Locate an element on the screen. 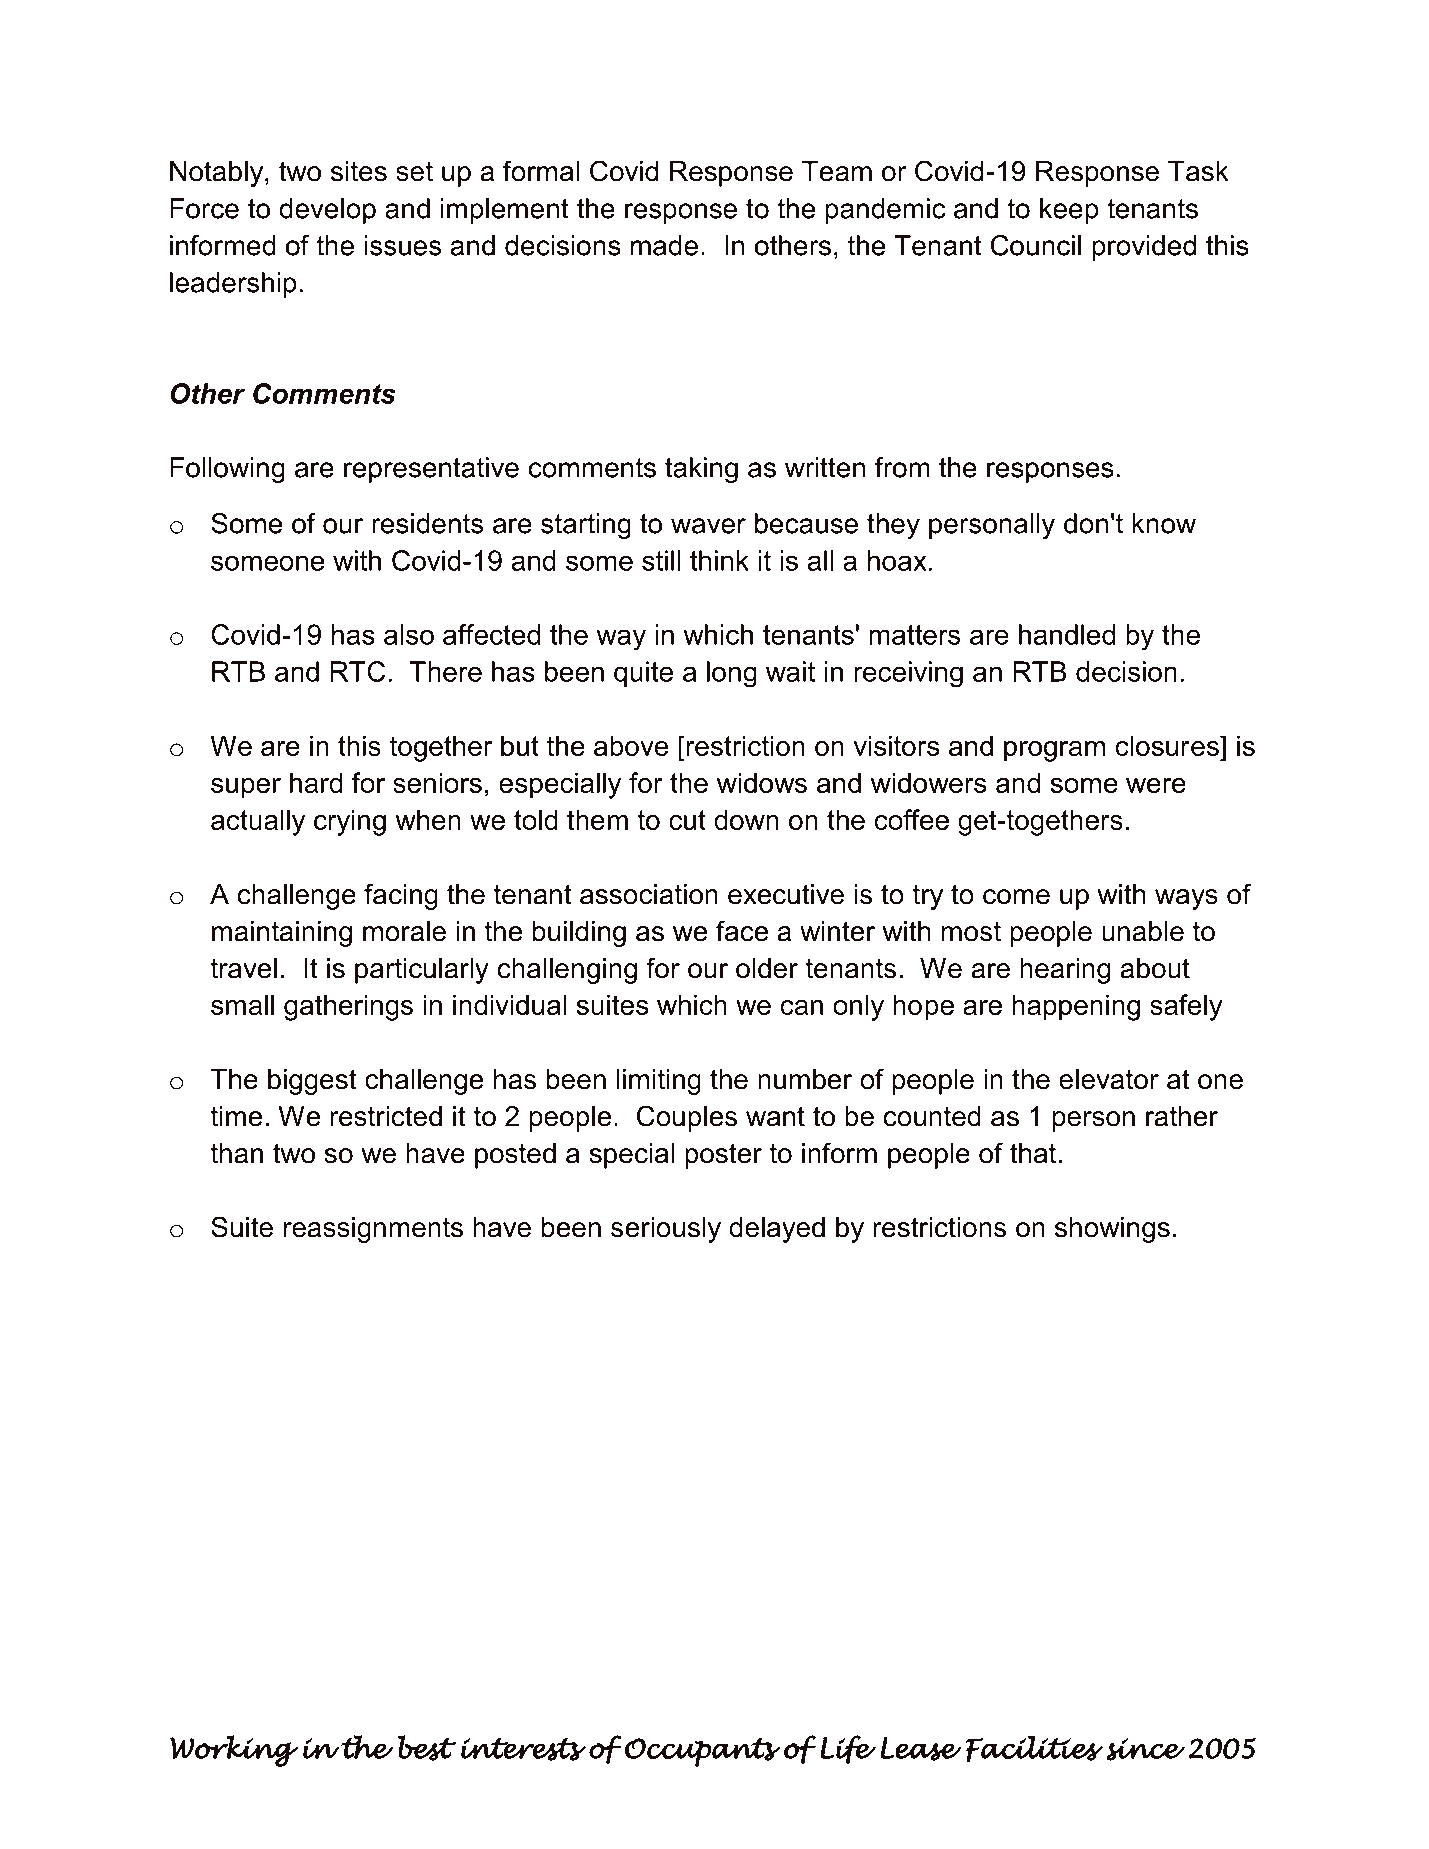  RTC is located at coordinates (358, 671).
